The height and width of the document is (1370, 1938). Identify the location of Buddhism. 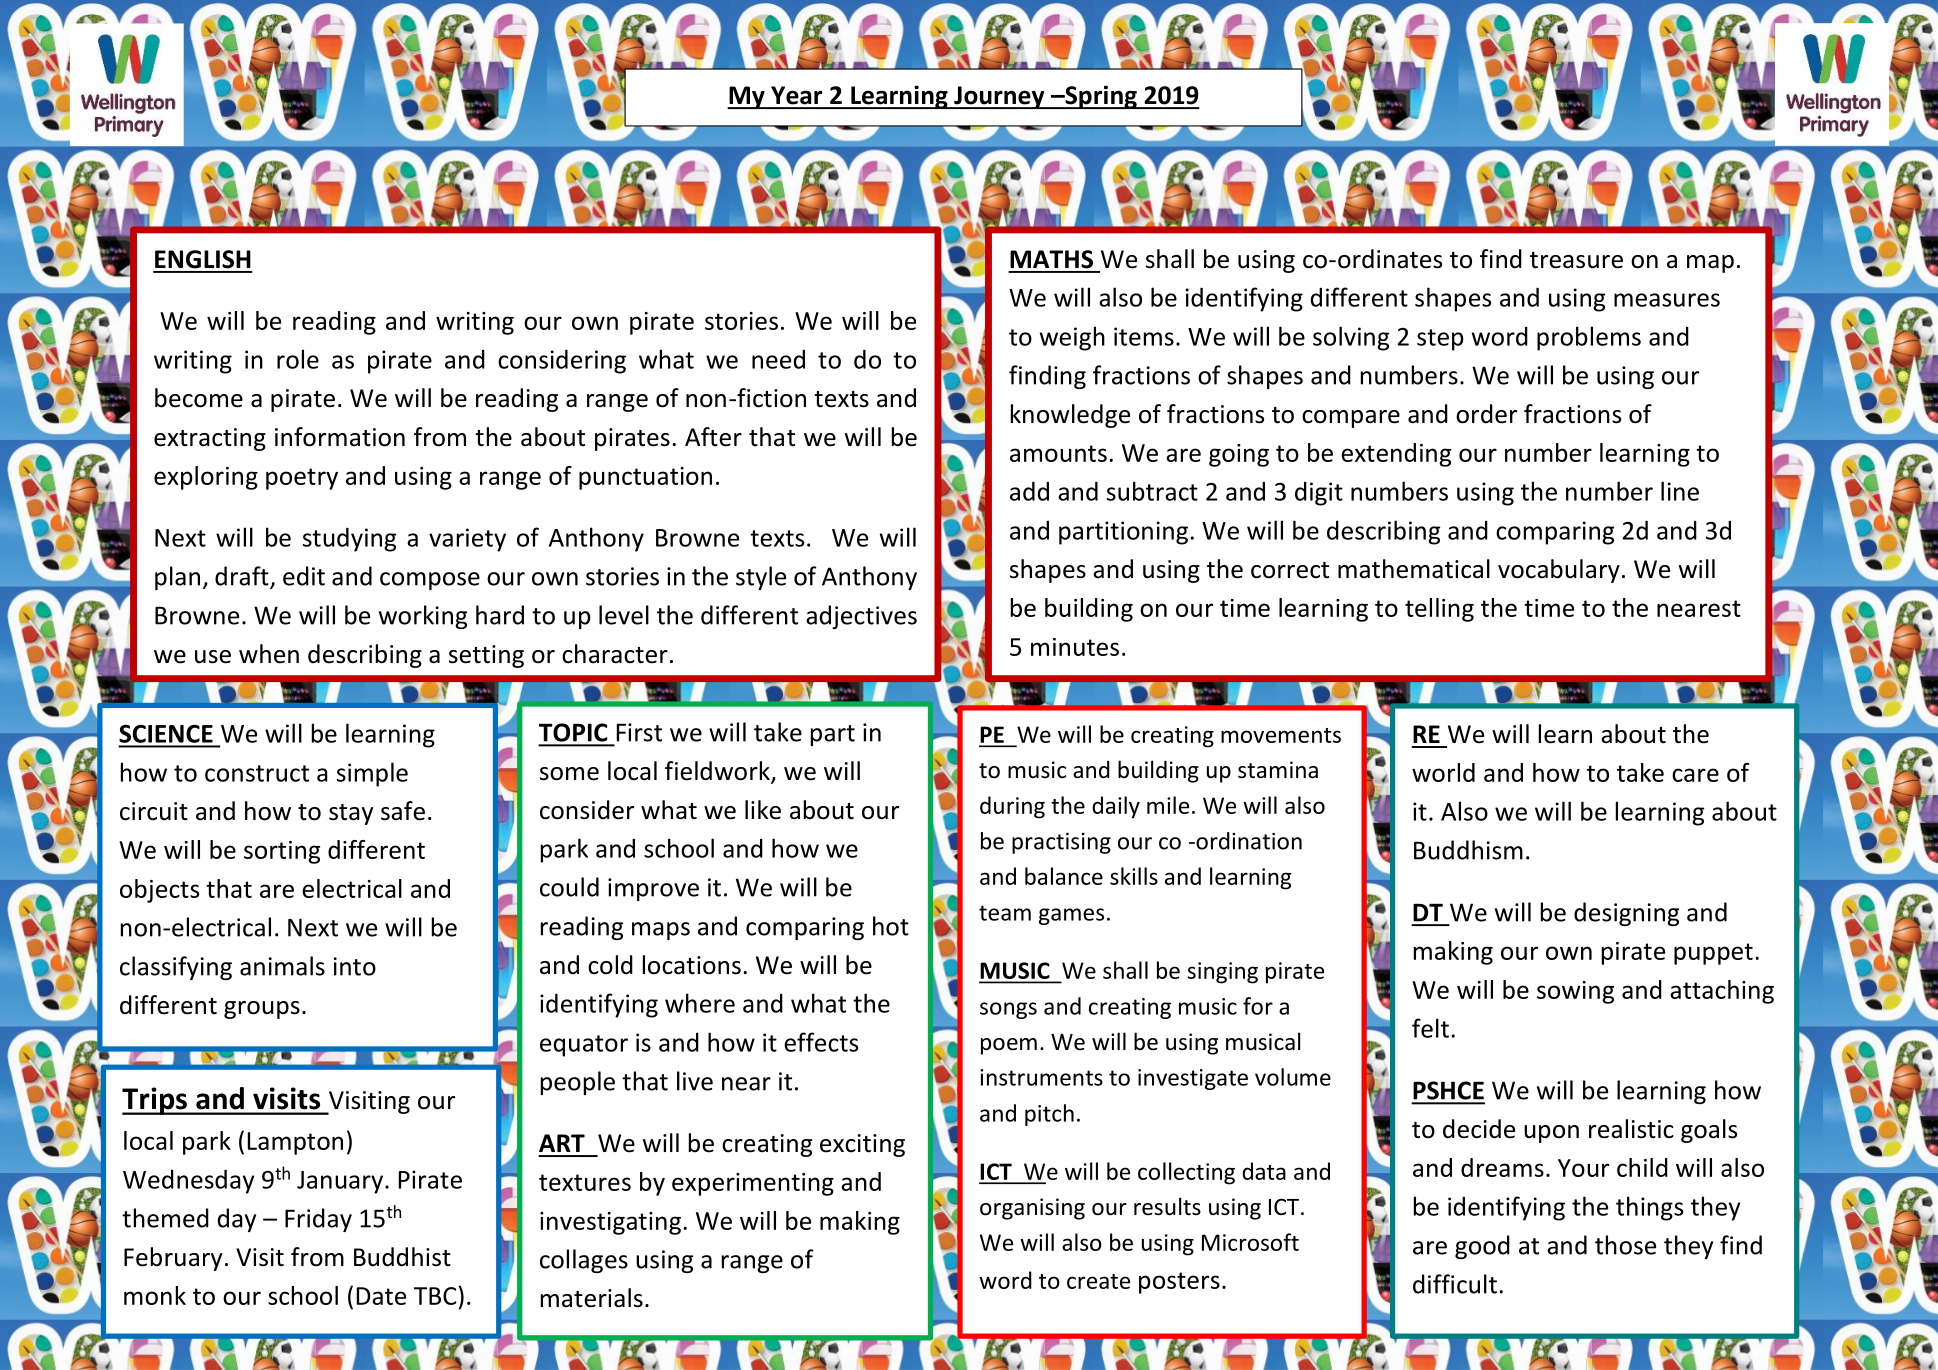
(1468, 850).
